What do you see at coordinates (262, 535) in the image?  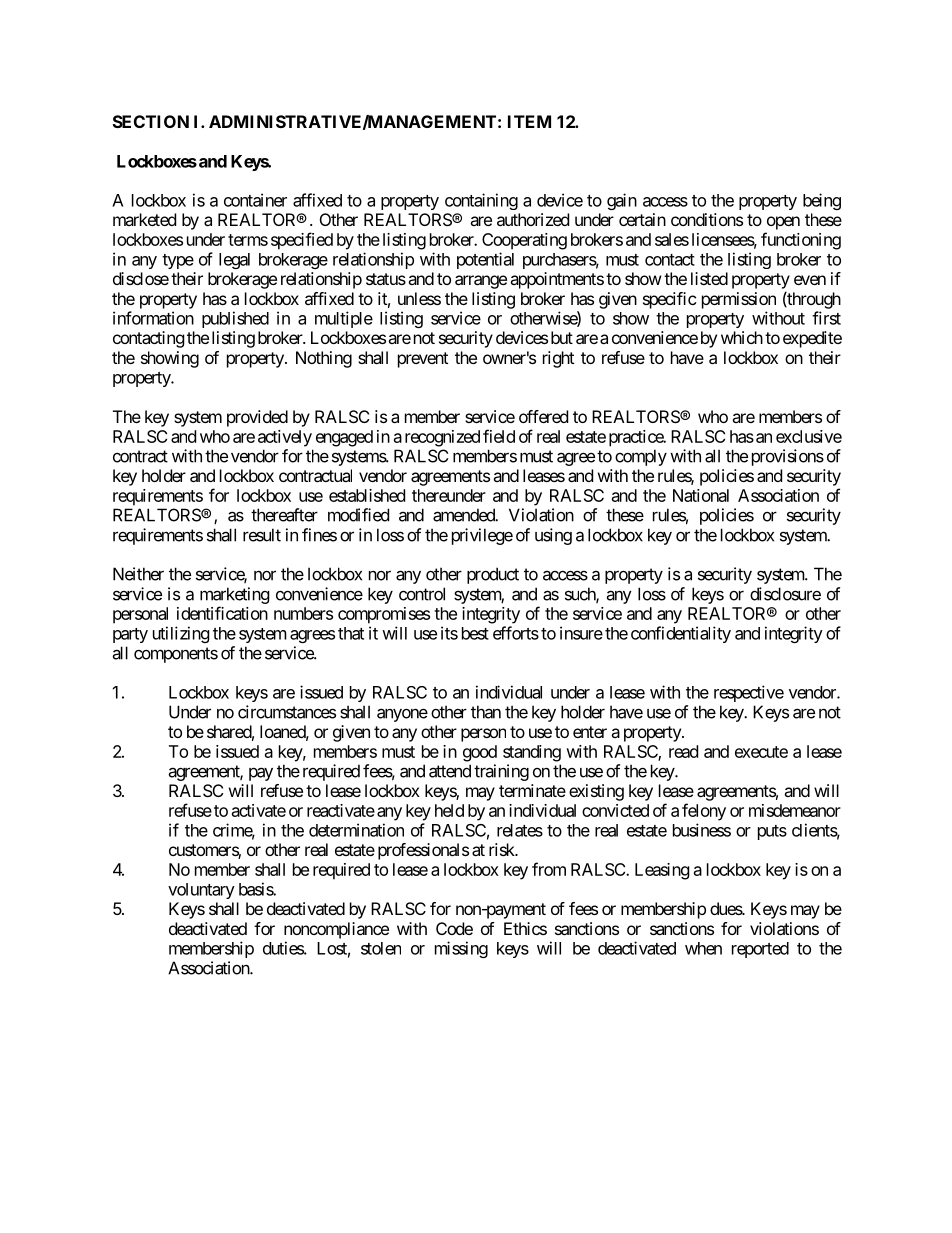 I see `result` at bounding box center [262, 535].
